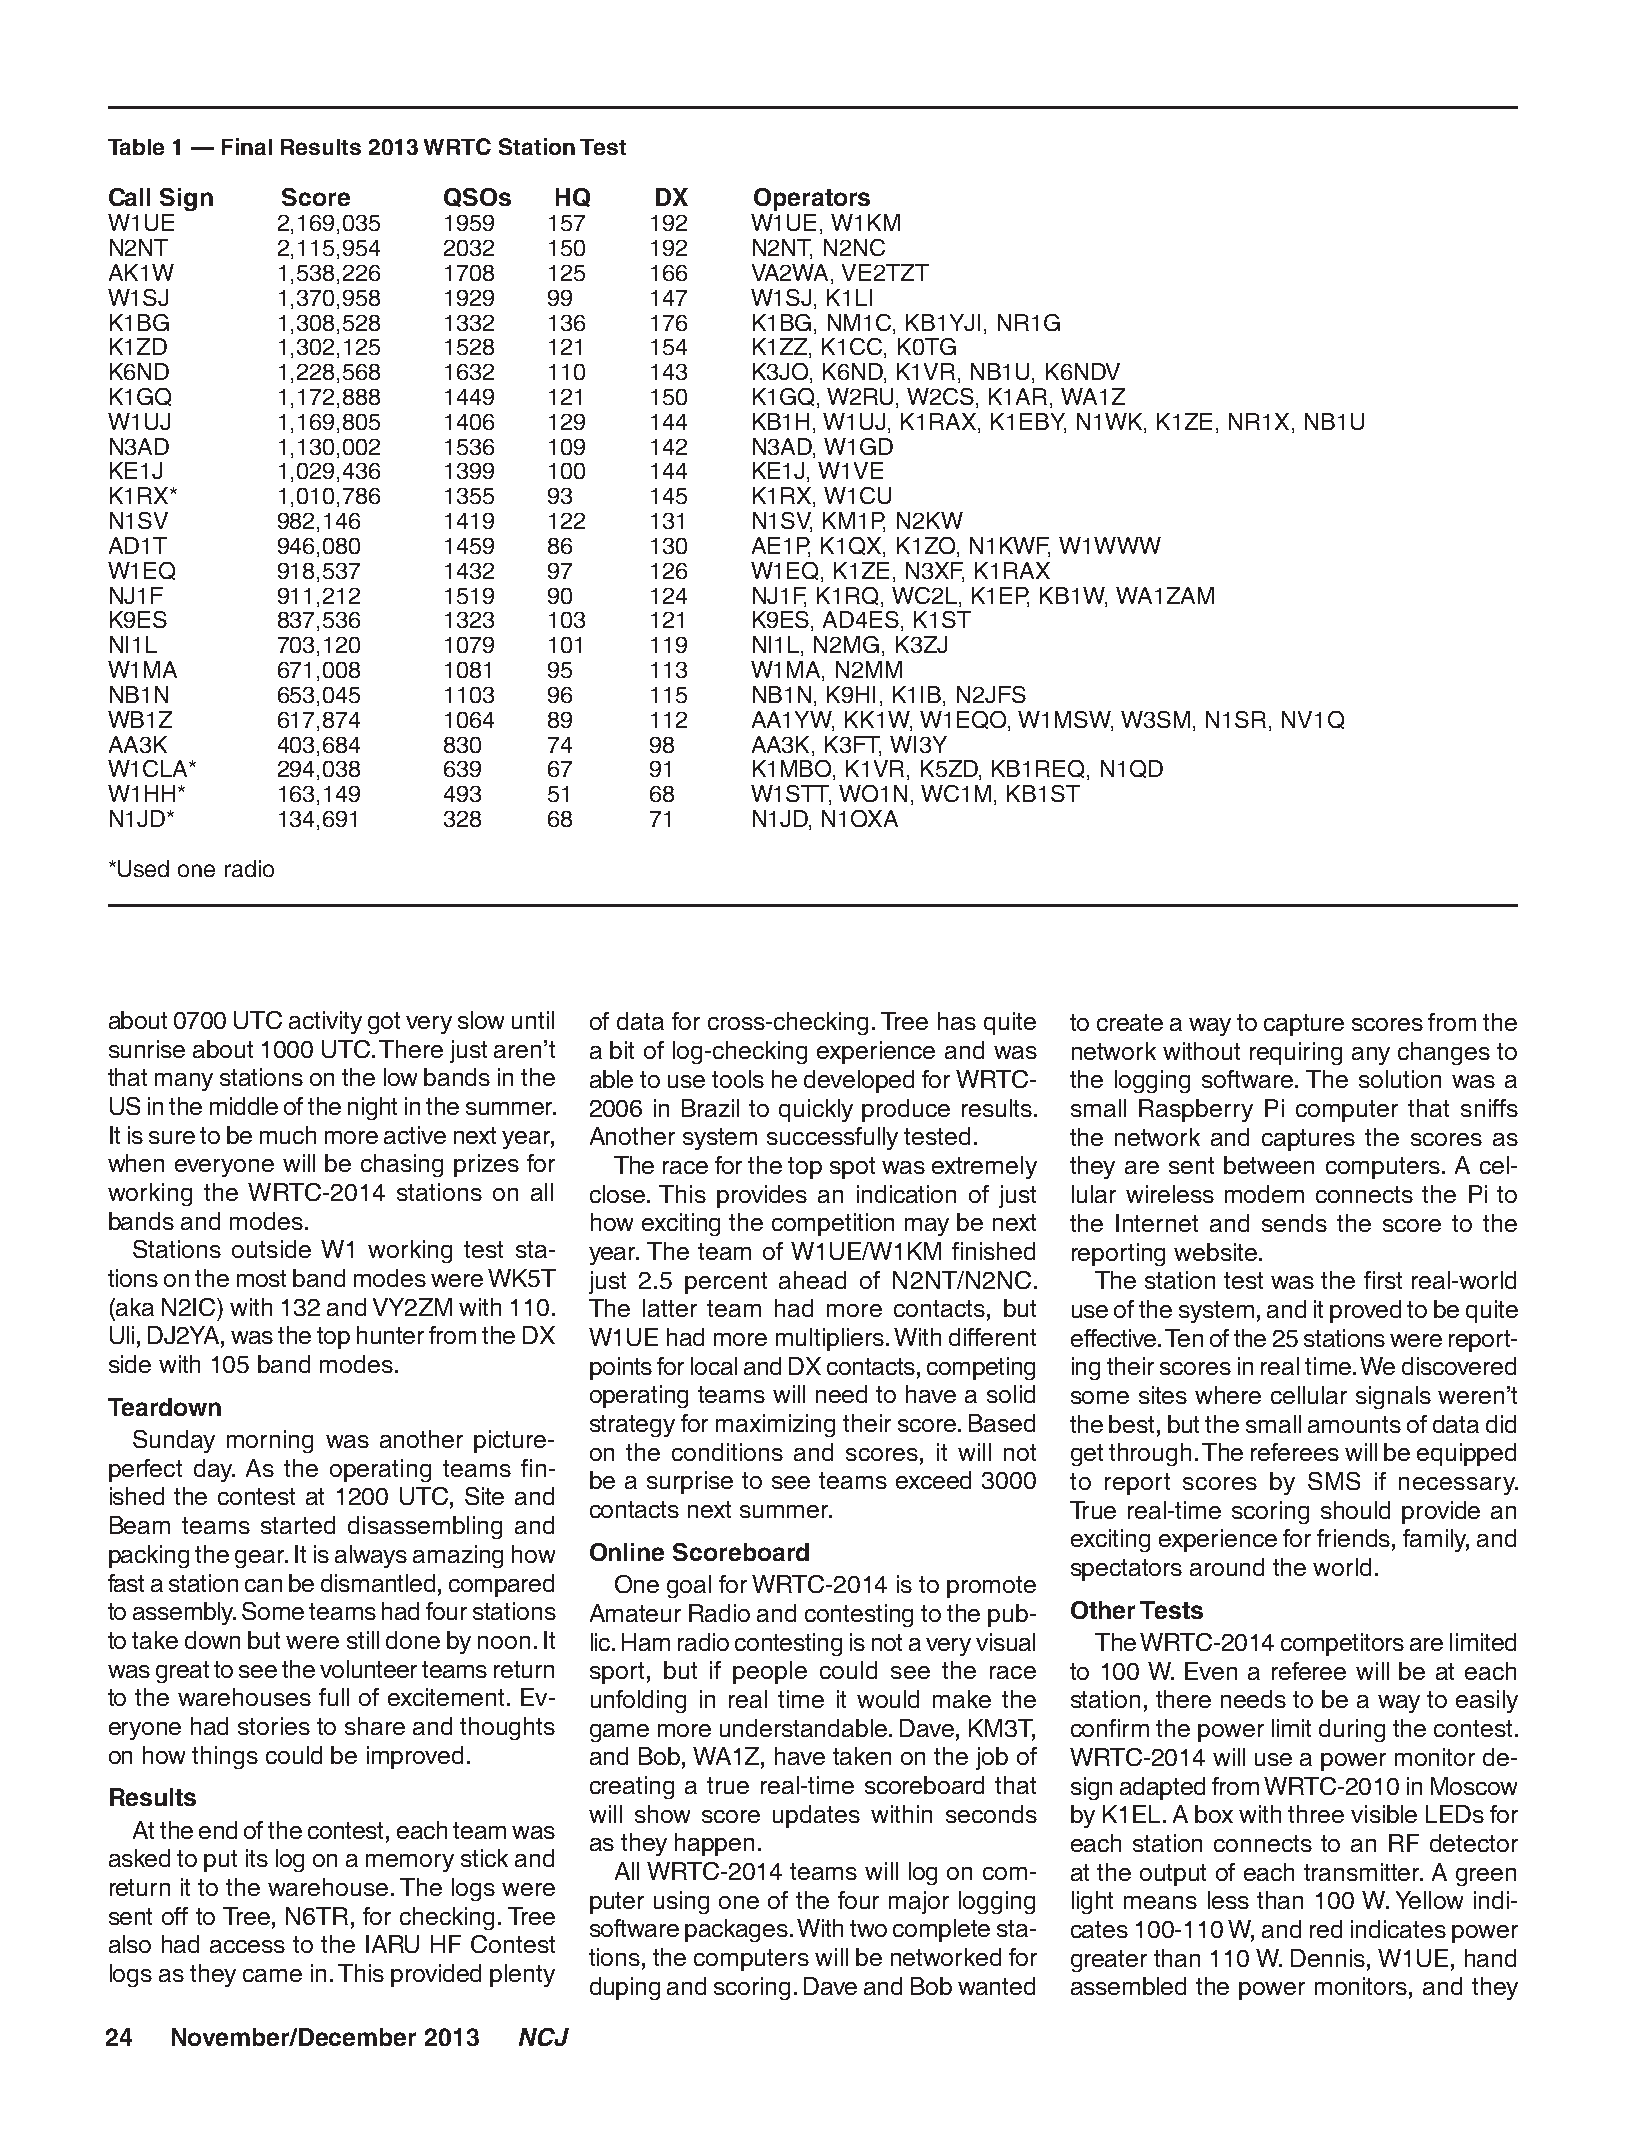 The width and height of the page is (1626, 2135). I want to click on access, so click(247, 1946).
